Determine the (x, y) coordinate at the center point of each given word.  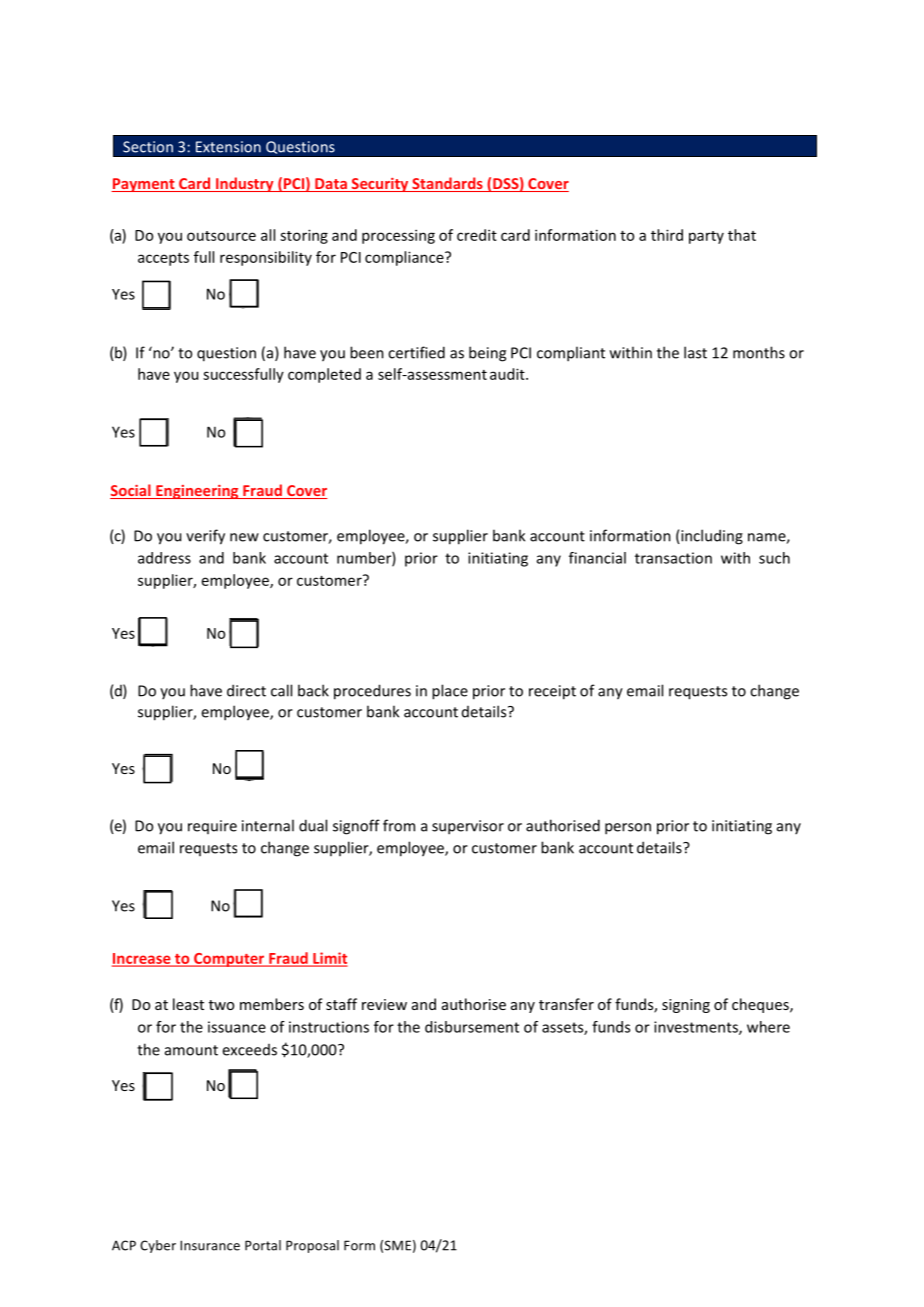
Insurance (210, 1245)
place (450, 692)
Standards (447, 184)
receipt (552, 692)
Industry (245, 184)
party (706, 237)
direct (246, 690)
